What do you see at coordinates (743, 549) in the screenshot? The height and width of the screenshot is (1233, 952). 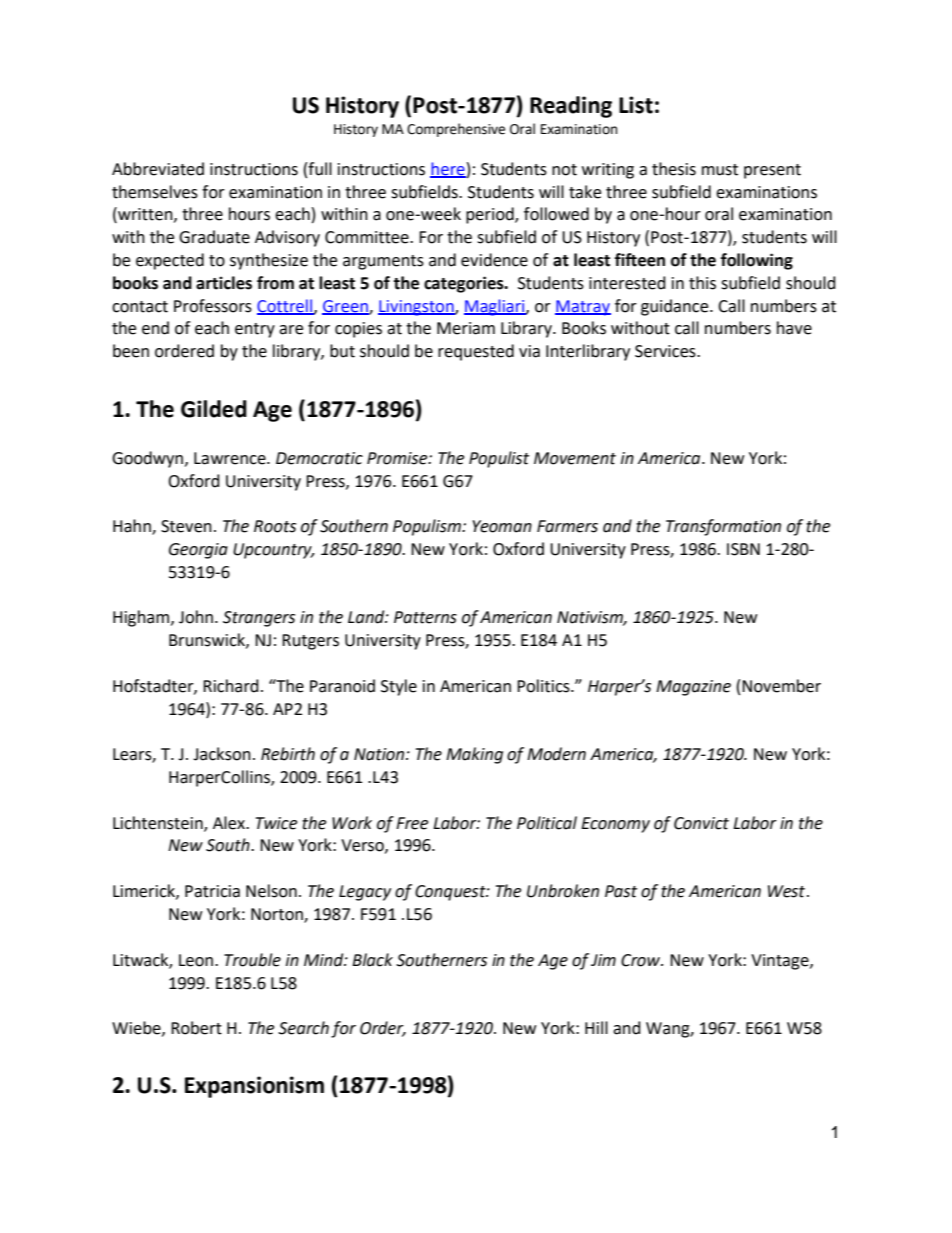 I see `ISBN` at bounding box center [743, 549].
